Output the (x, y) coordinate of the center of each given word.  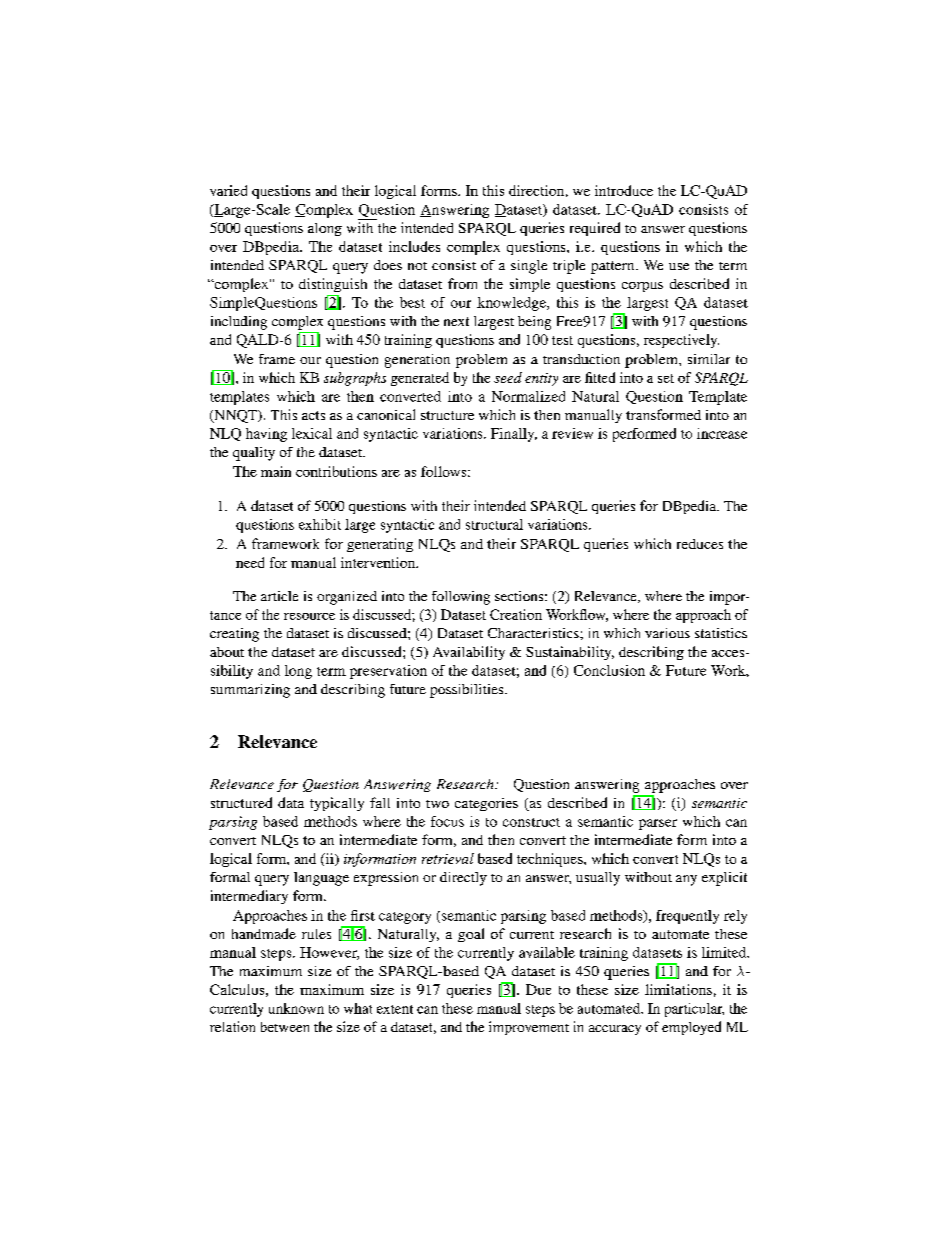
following (461, 598)
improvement (529, 1028)
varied (228, 190)
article (279, 596)
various (667, 633)
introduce (624, 190)
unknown (296, 1008)
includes (414, 246)
